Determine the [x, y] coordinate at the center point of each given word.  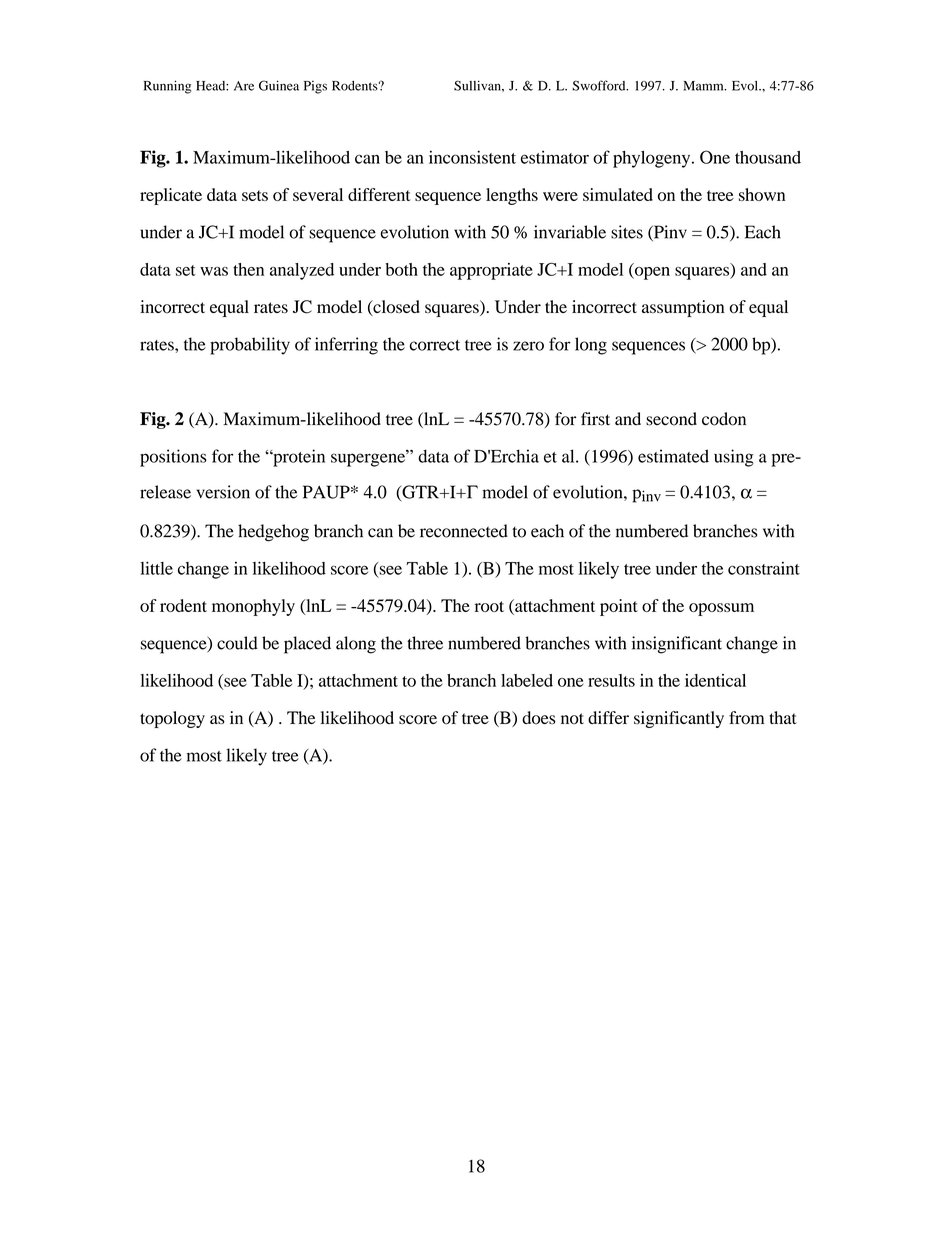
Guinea [279, 85]
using [734, 458]
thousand [768, 157]
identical [715, 680]
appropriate [491, 271]
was [214, 271]
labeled [527, 680]
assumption [683, 308]
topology [172, 719]
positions [173, 458]
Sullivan [478, 85]
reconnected [464, 531]
